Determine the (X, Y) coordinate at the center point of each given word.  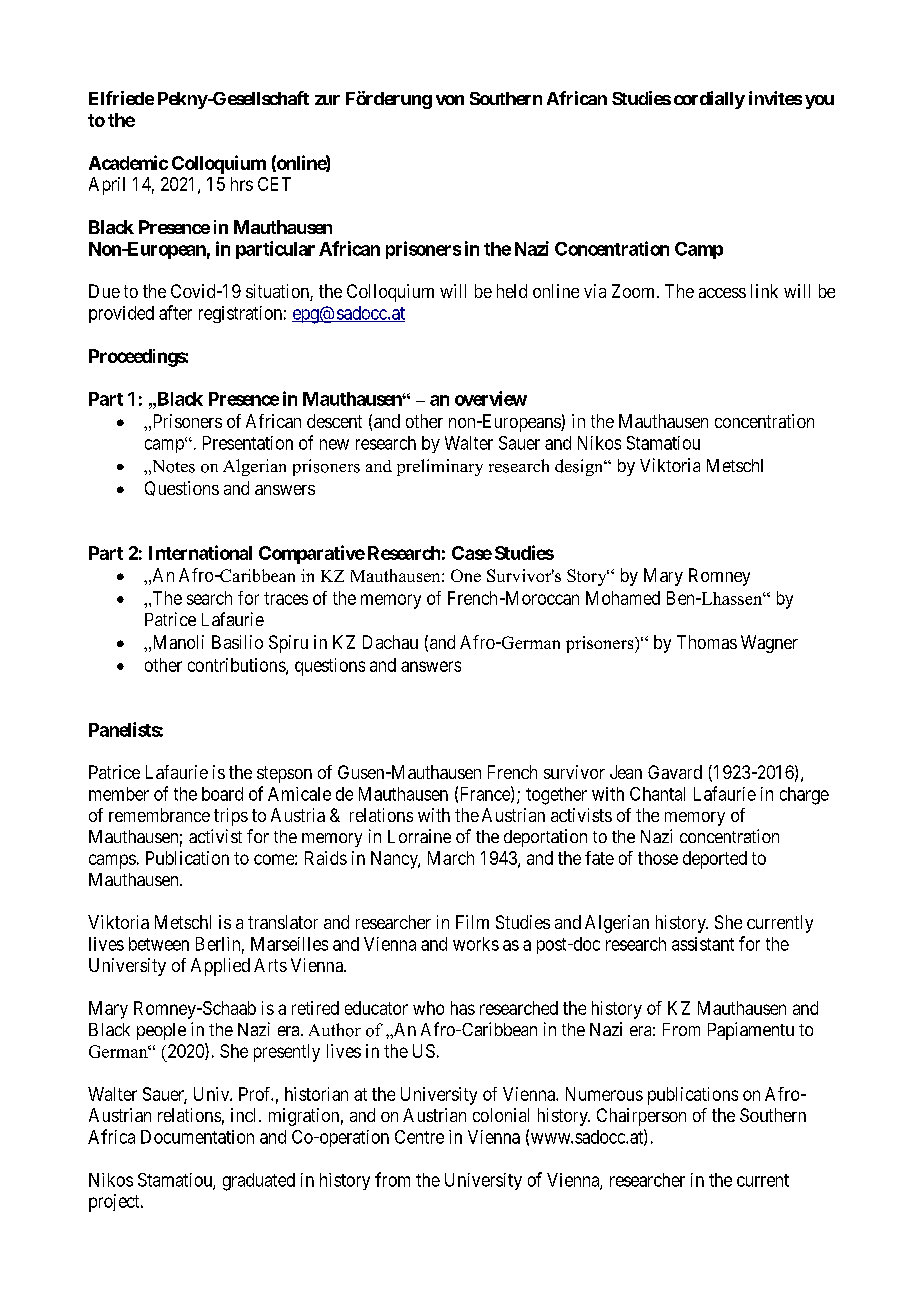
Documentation (197, 1137)
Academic (128, 162)
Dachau (390, 642)
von (450, 100)
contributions (237, 666)
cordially (709, 100)
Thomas (707, 642)
